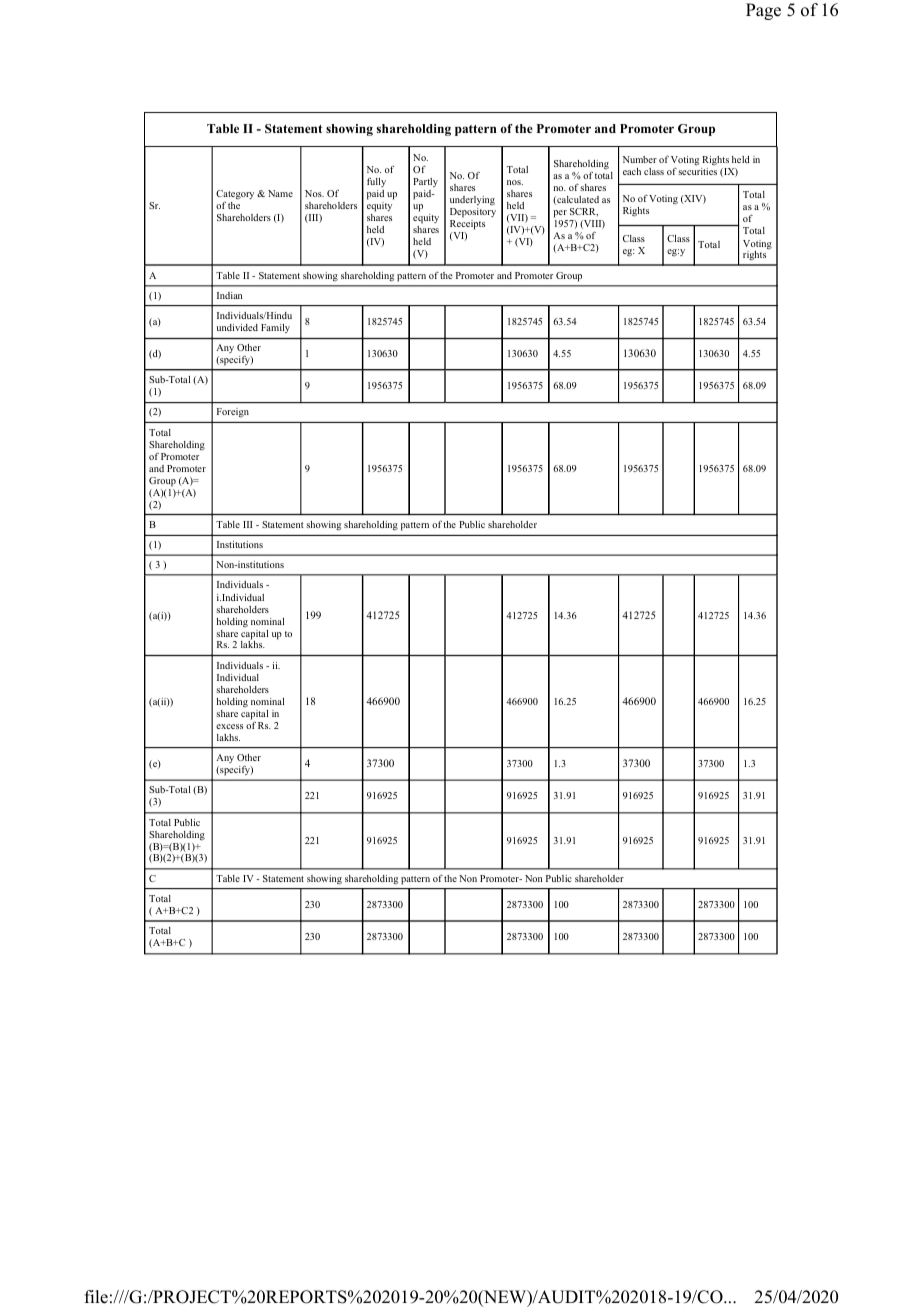 The width and height of the screenshot is (924, 1308). What do you see at coordinates (560, 214) in the screenshot?
I see `per` at bounding box center [560, 214].
